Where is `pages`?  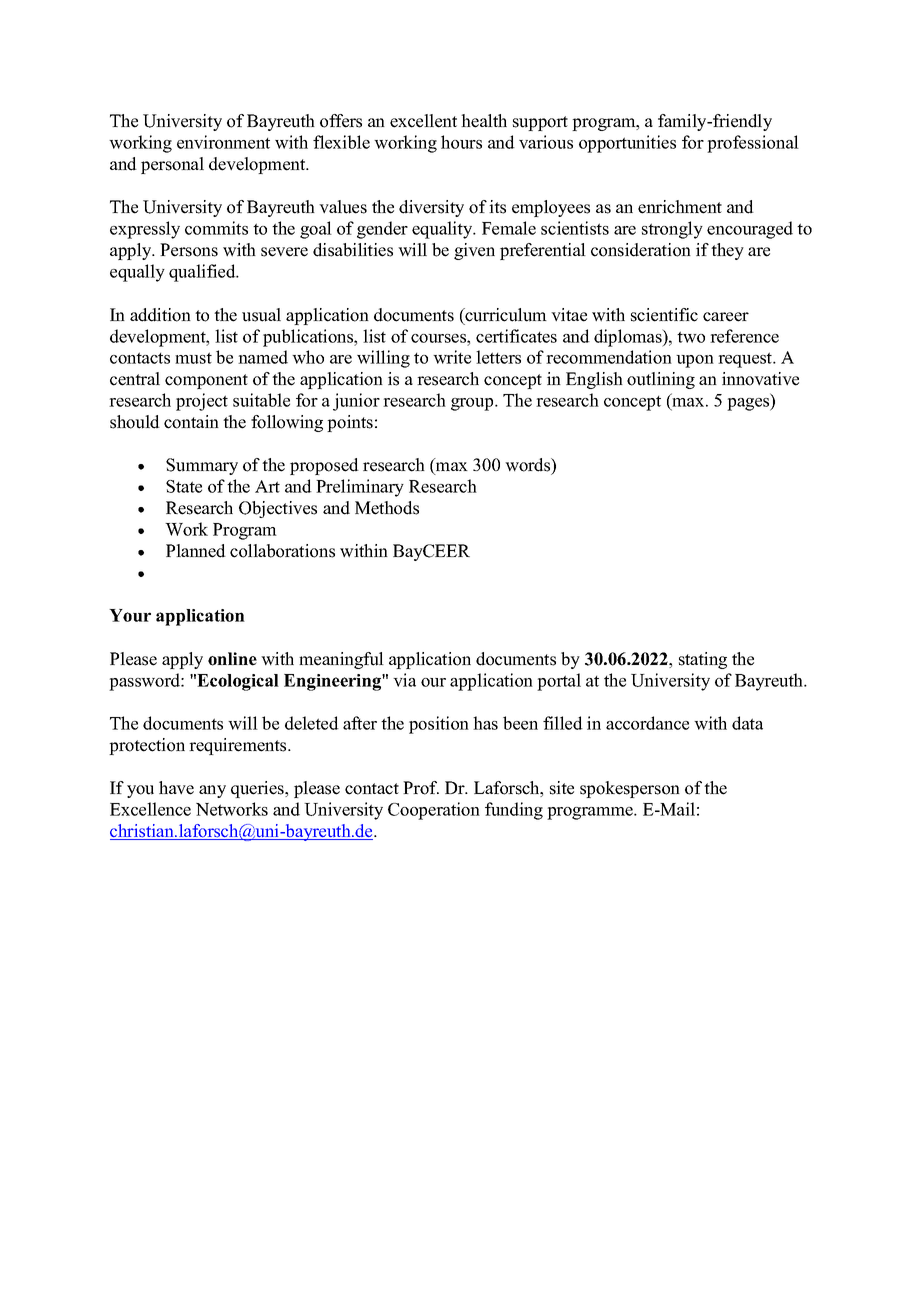 pages is located at coordinates (749, 404).
